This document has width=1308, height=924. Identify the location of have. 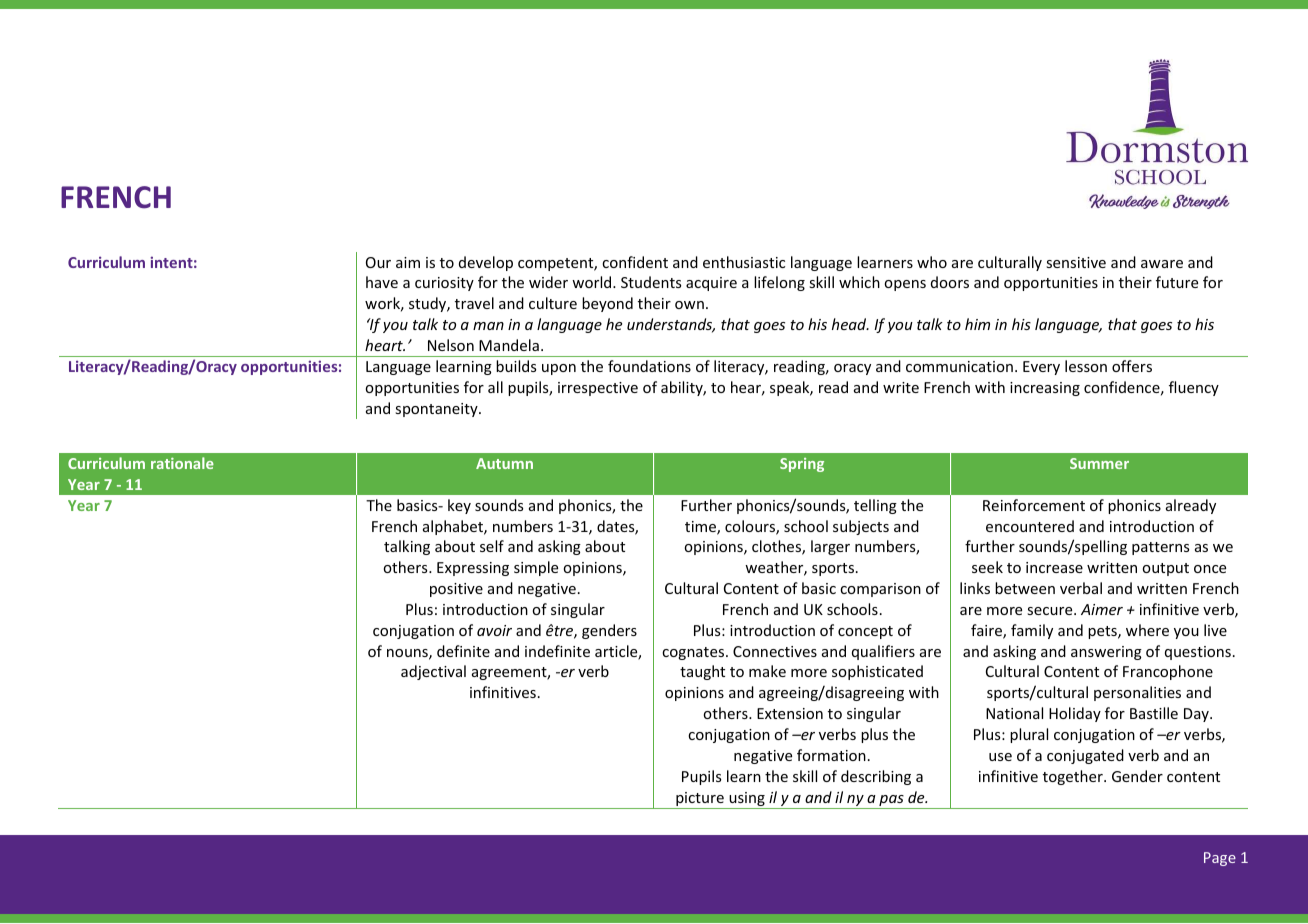
(382, 282).
